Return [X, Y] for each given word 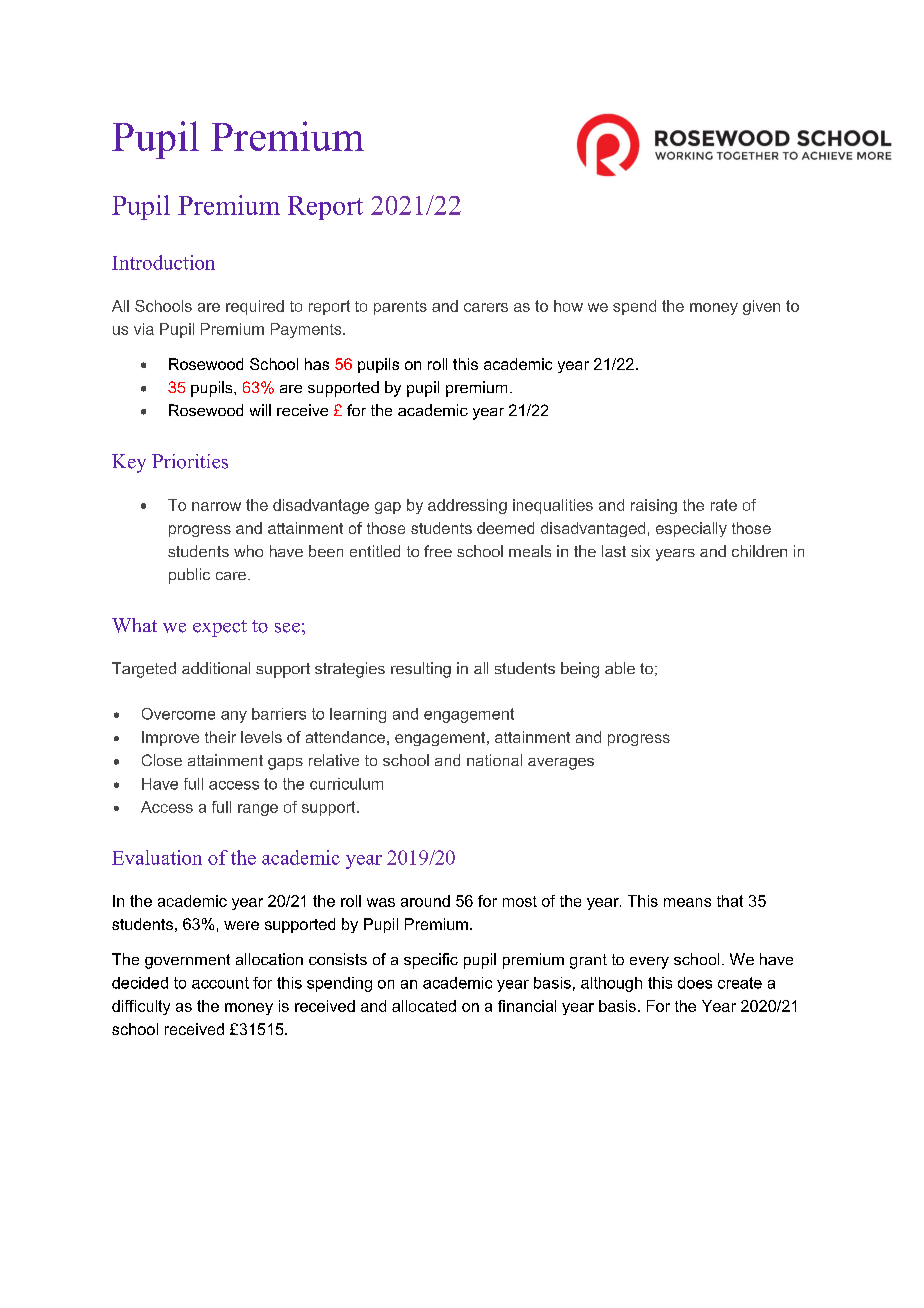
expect [220, 628]
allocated [424, 1006]
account [220, 983]
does [695, 983]
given [761, 307]
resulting [421, 670]
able [620, 668]
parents [400, 308]
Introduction [163, 262]
